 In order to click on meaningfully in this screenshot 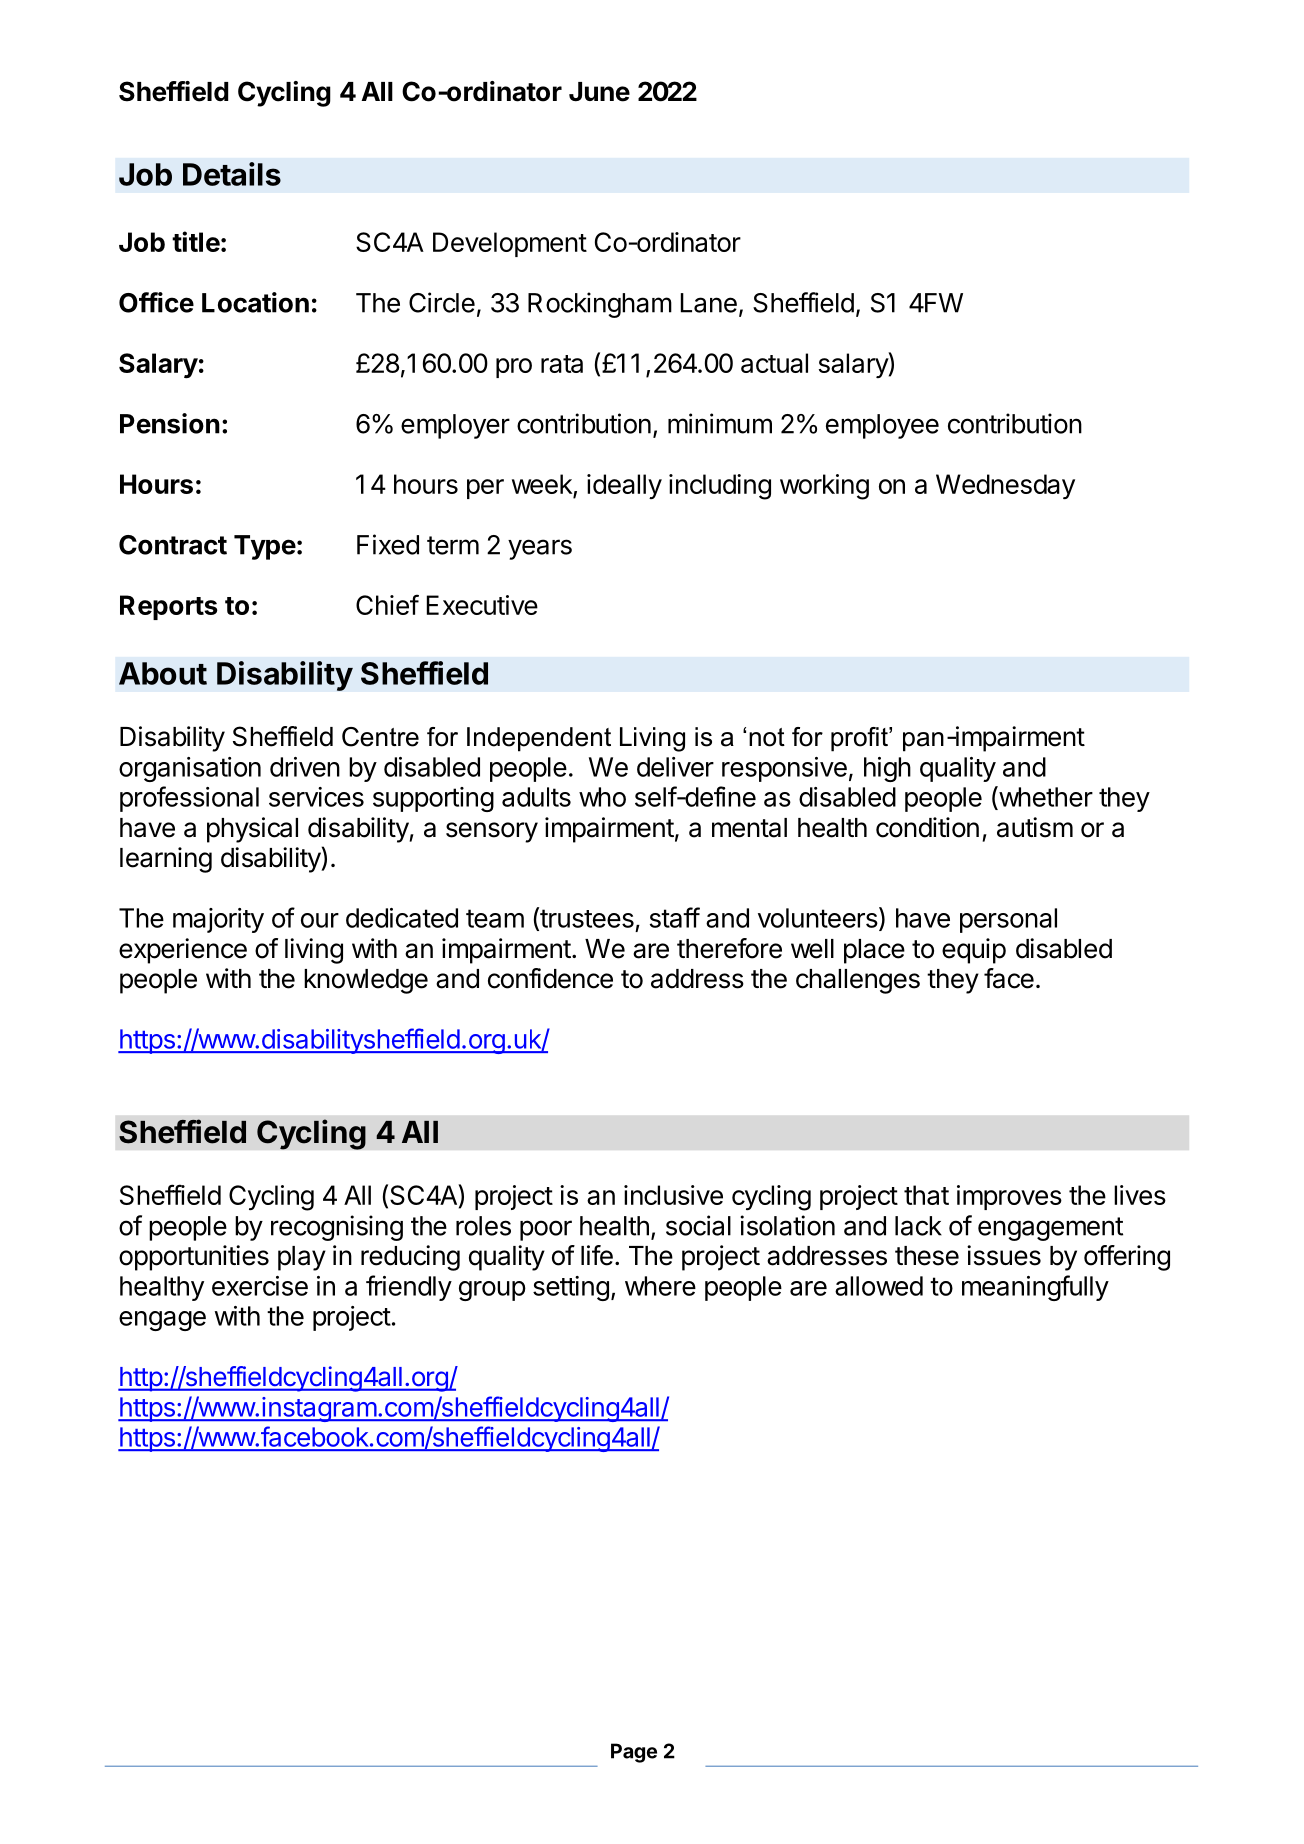, I will do `click(1035, 1288)`.
